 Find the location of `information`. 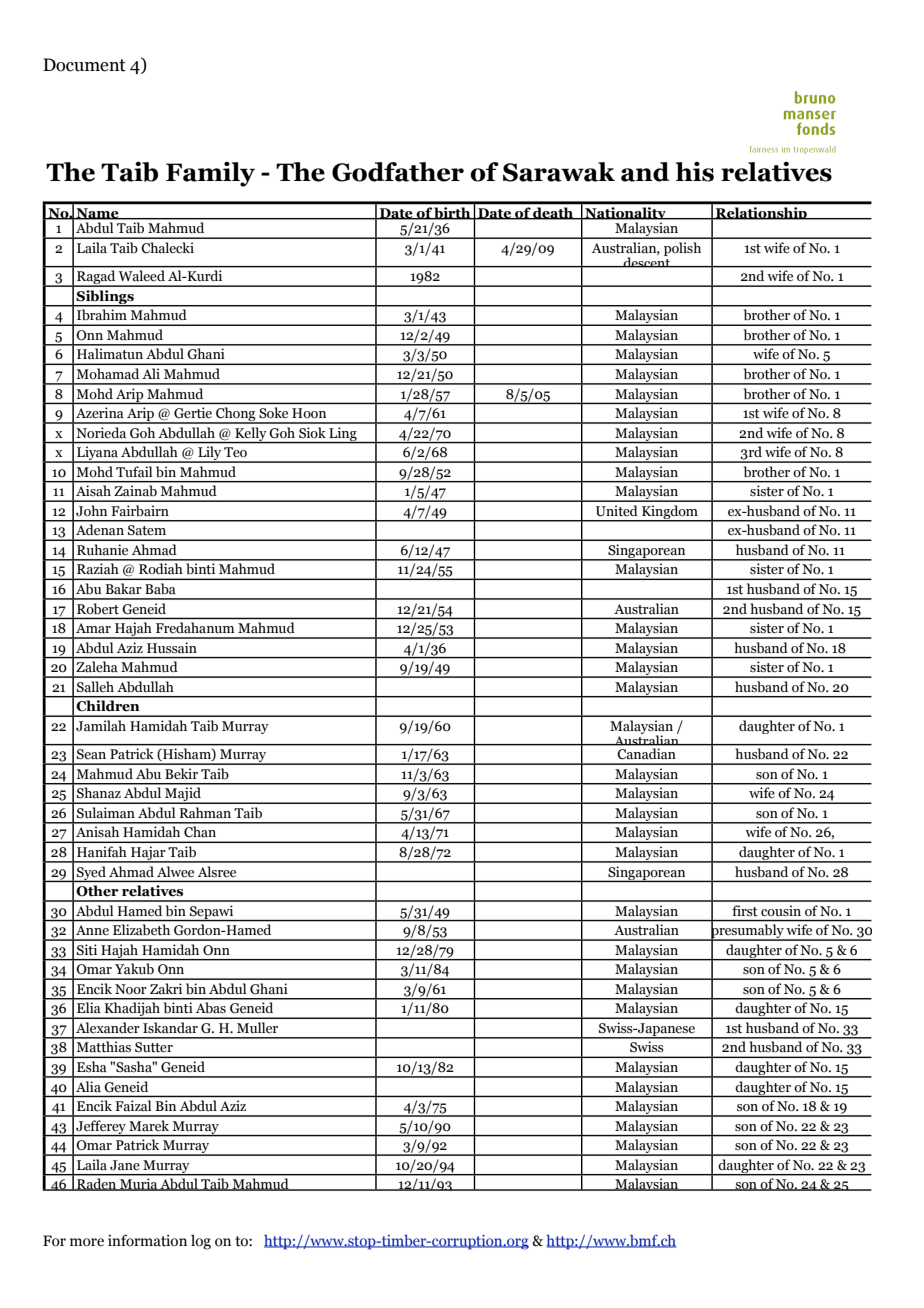

information is located at coordinates (147, 1240).
